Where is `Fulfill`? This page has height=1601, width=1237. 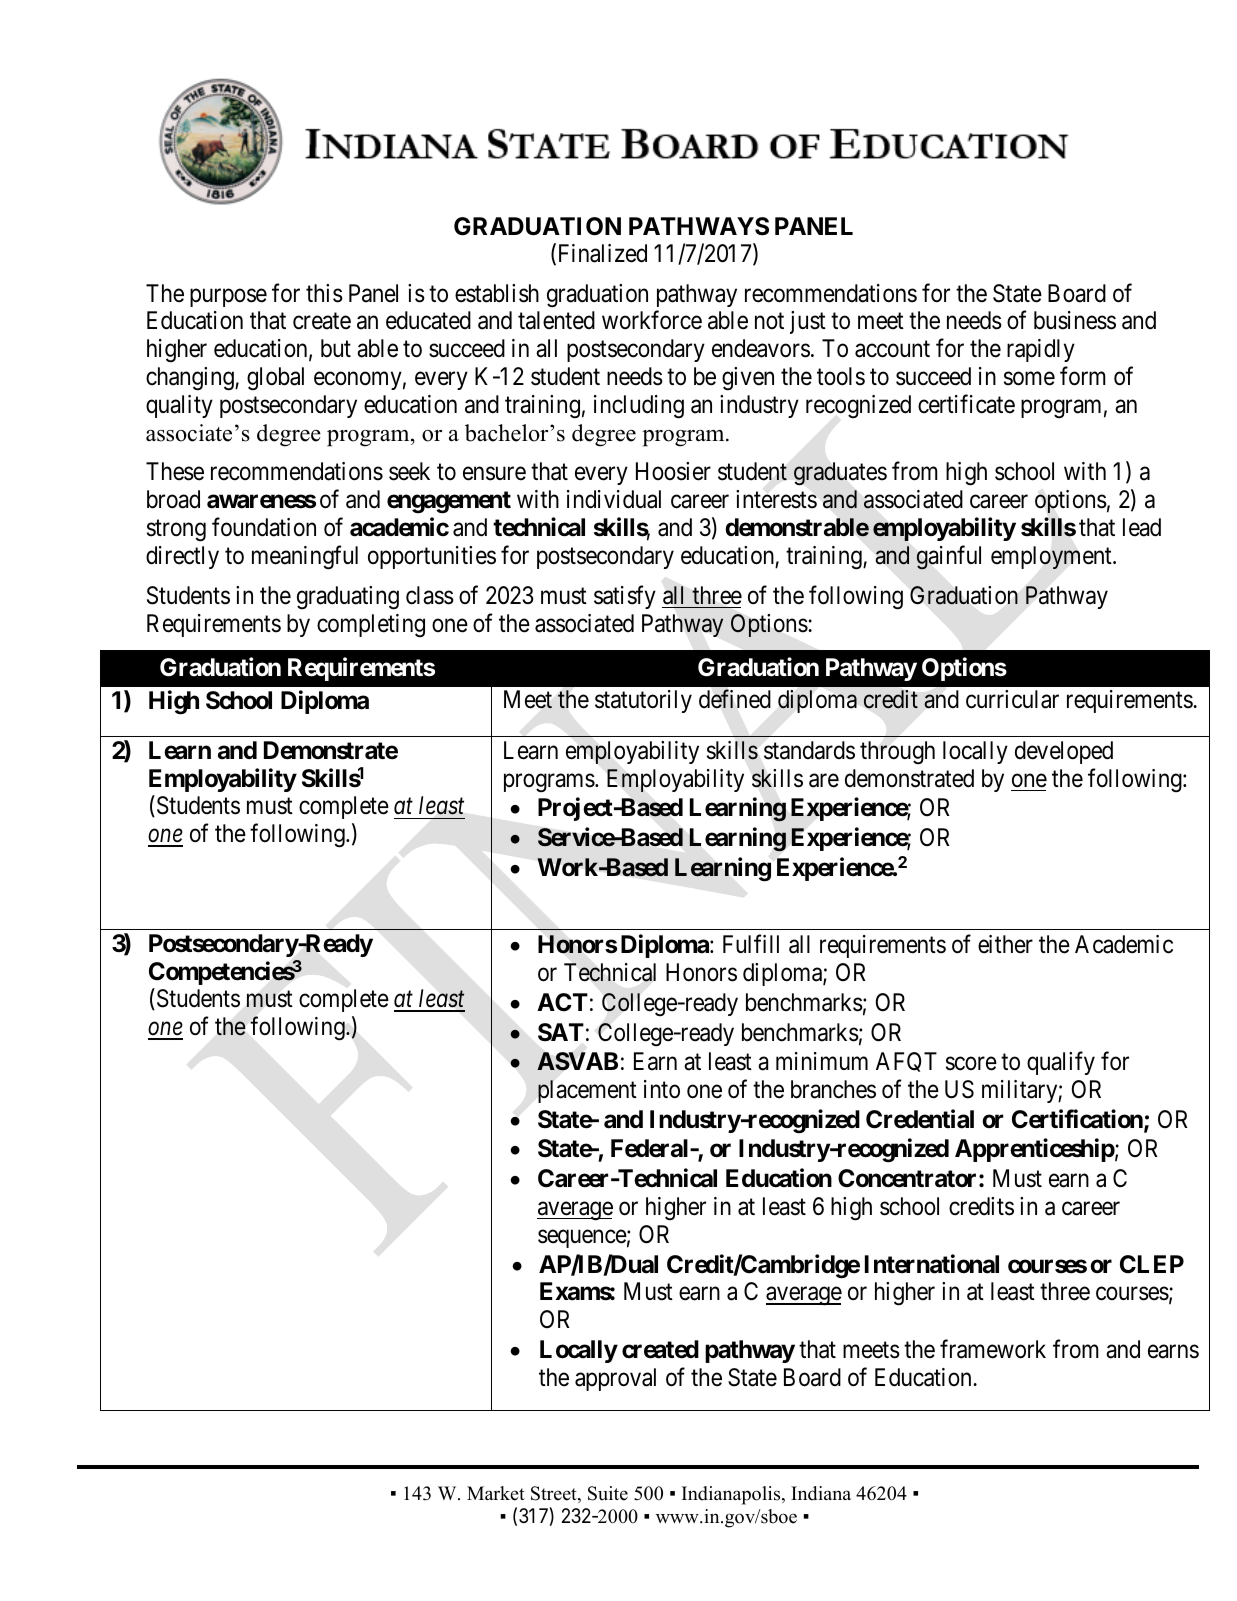
Fulfill is located at coordinates (751, 944).
